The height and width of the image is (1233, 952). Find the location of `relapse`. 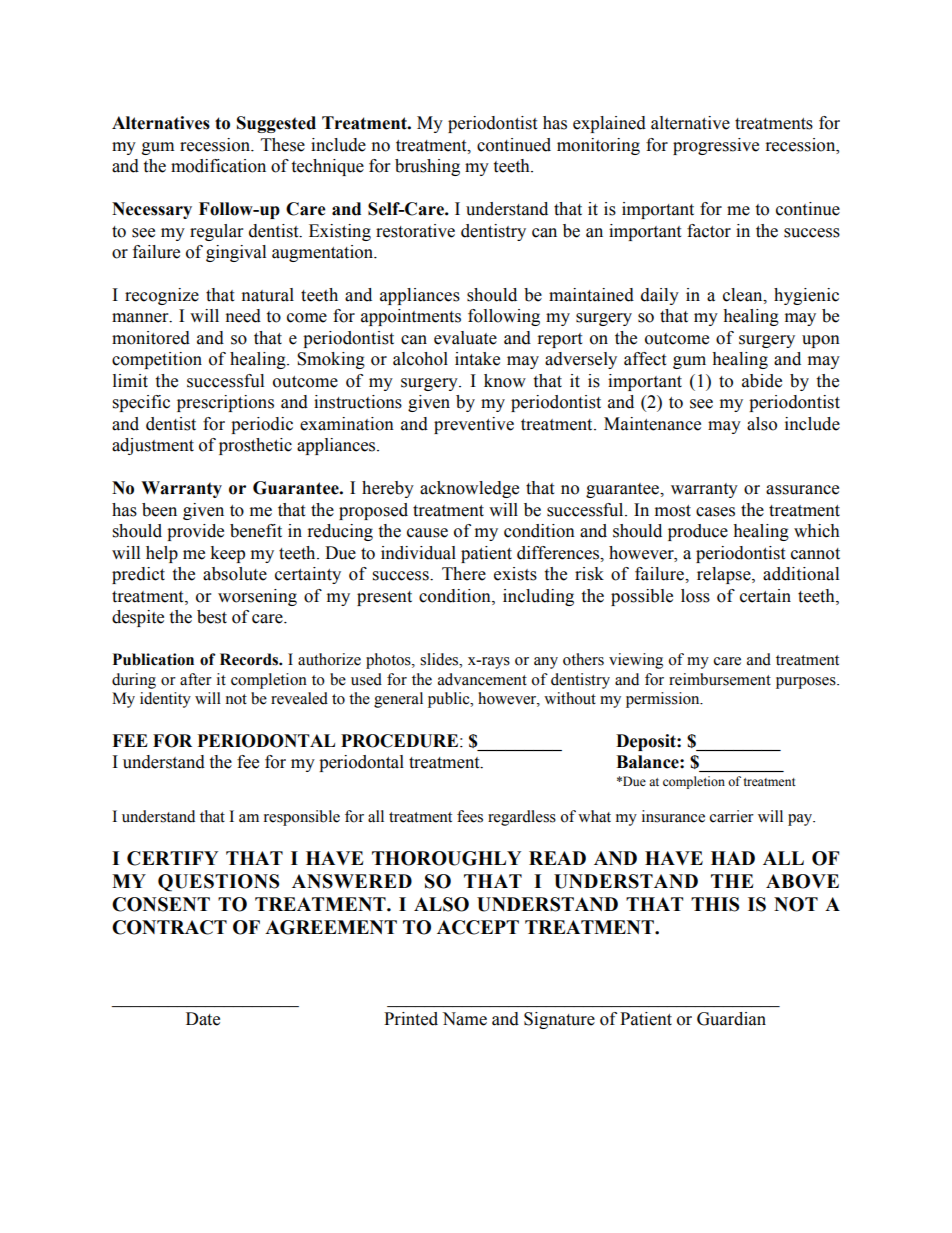

relapse is located at coordinates (725, 575).
